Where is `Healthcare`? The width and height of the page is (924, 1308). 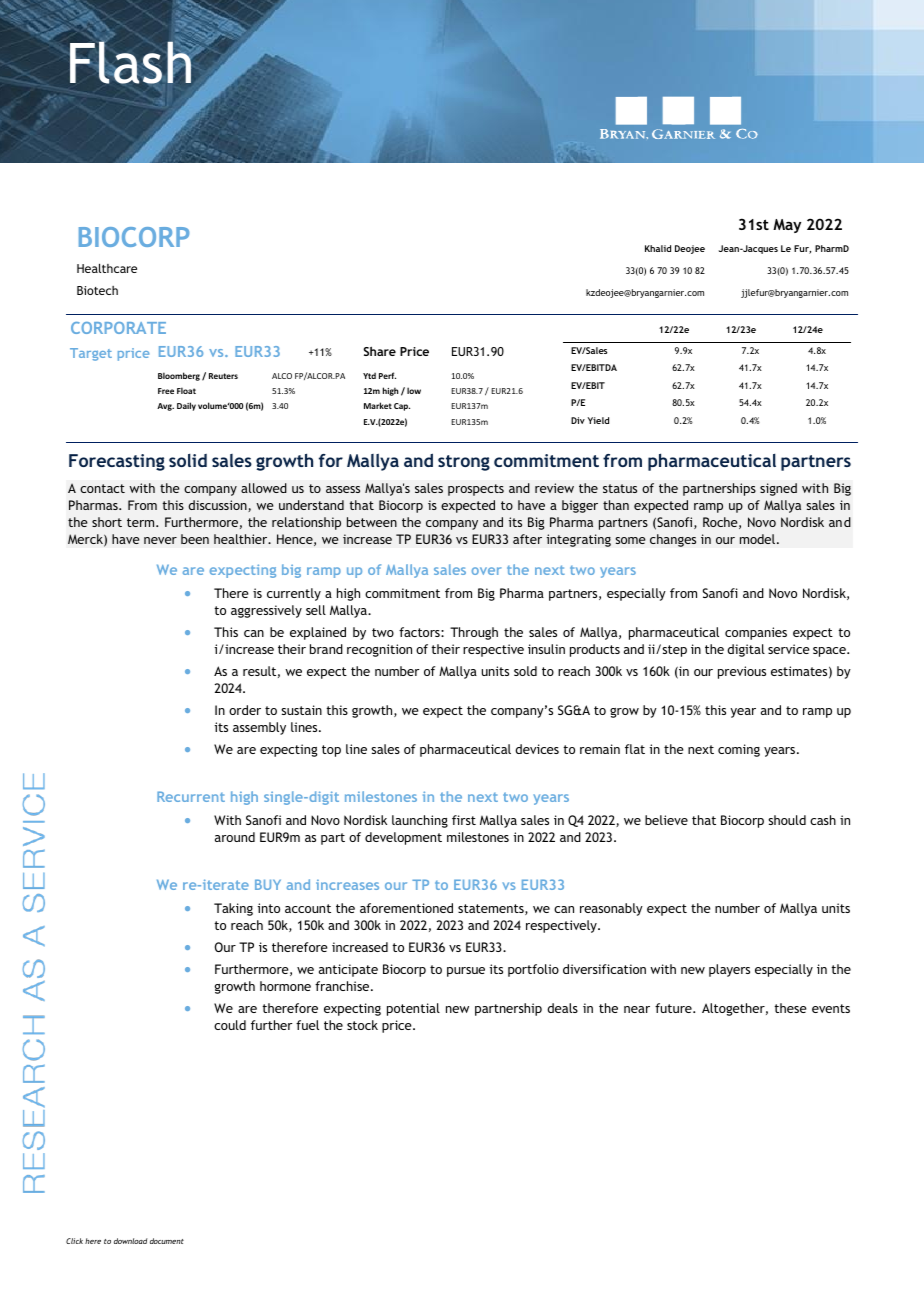
Healthcare is located at coordinates (107, 268).
